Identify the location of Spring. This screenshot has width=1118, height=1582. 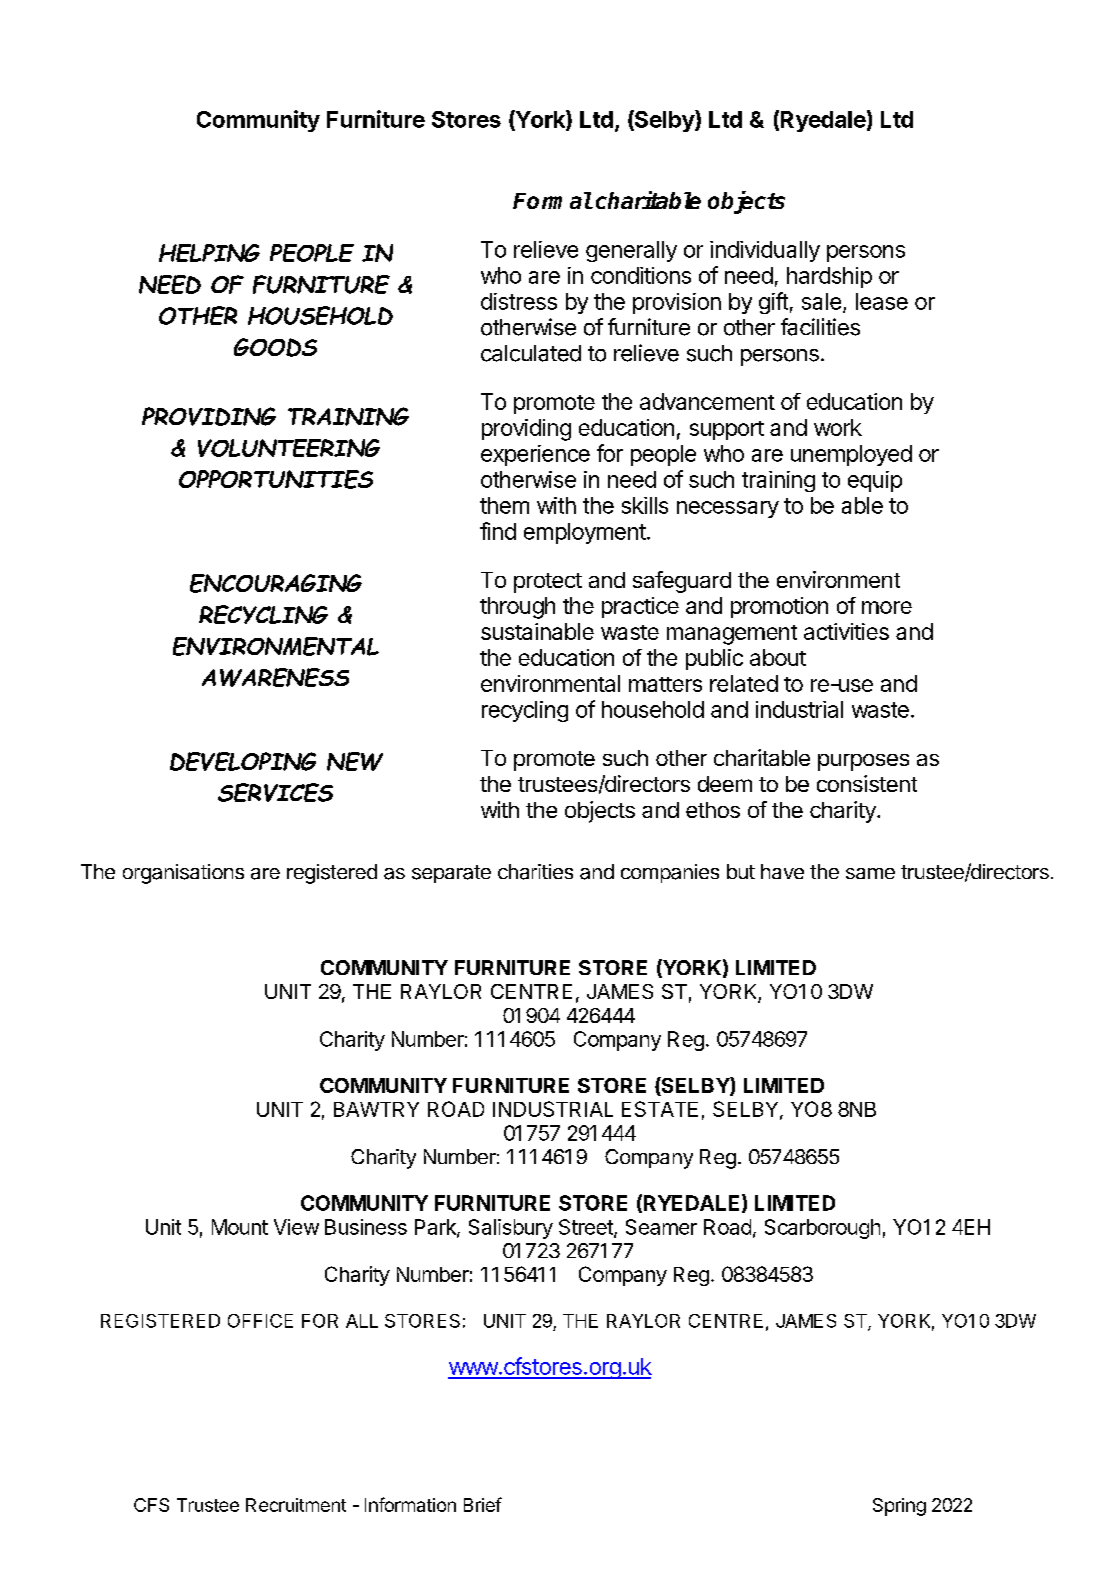
(899, 1507).
